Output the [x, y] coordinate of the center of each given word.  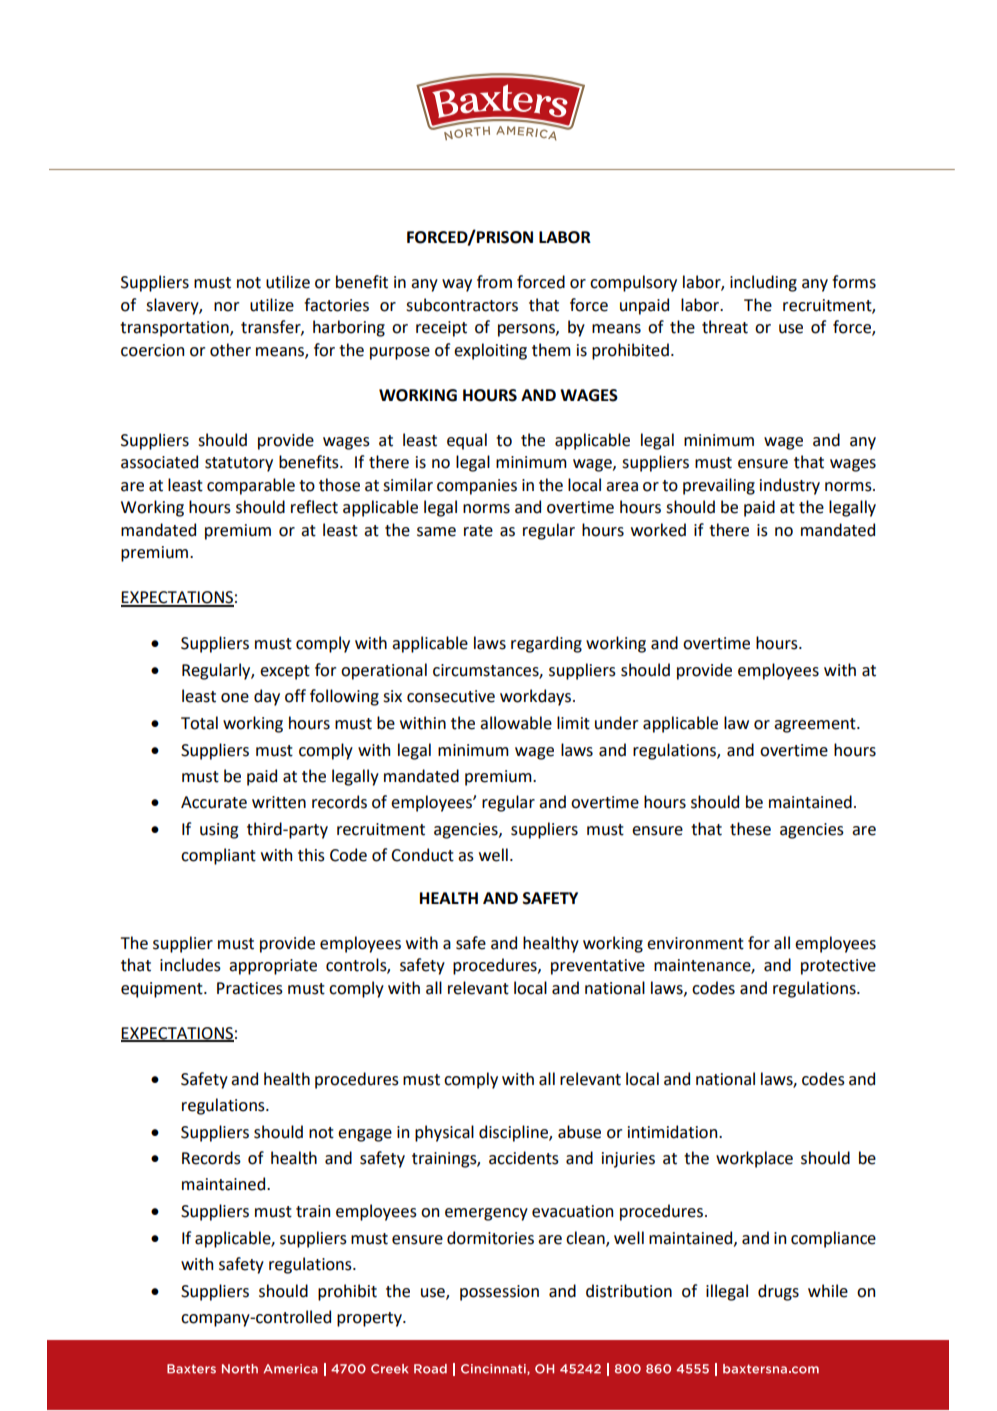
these [750, 829]
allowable [516, 723]
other [230, 350]
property [370, 1319]
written [279, 802]
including [763, 283]
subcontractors [462, 305]
